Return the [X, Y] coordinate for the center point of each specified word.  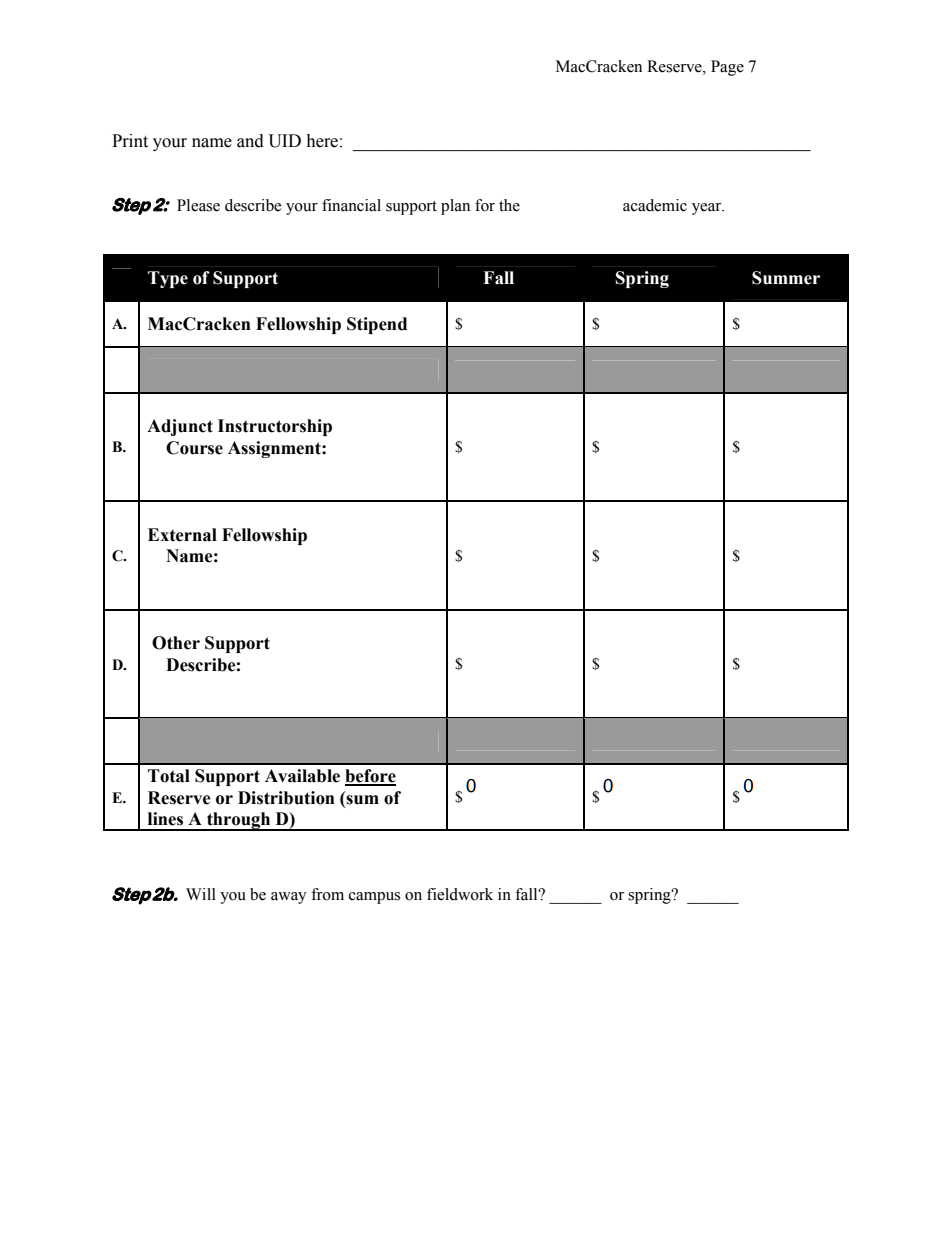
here [322, 141]
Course [194, 448]
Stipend [377, 325]
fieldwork [460, 894]
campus [374, 898]
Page [727, 68]
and [250, 141]
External [182, 535]
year [708, 209]
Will [201, 894]
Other [176, 643]
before [370, 777]
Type [168, 279]
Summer [786, 278]
